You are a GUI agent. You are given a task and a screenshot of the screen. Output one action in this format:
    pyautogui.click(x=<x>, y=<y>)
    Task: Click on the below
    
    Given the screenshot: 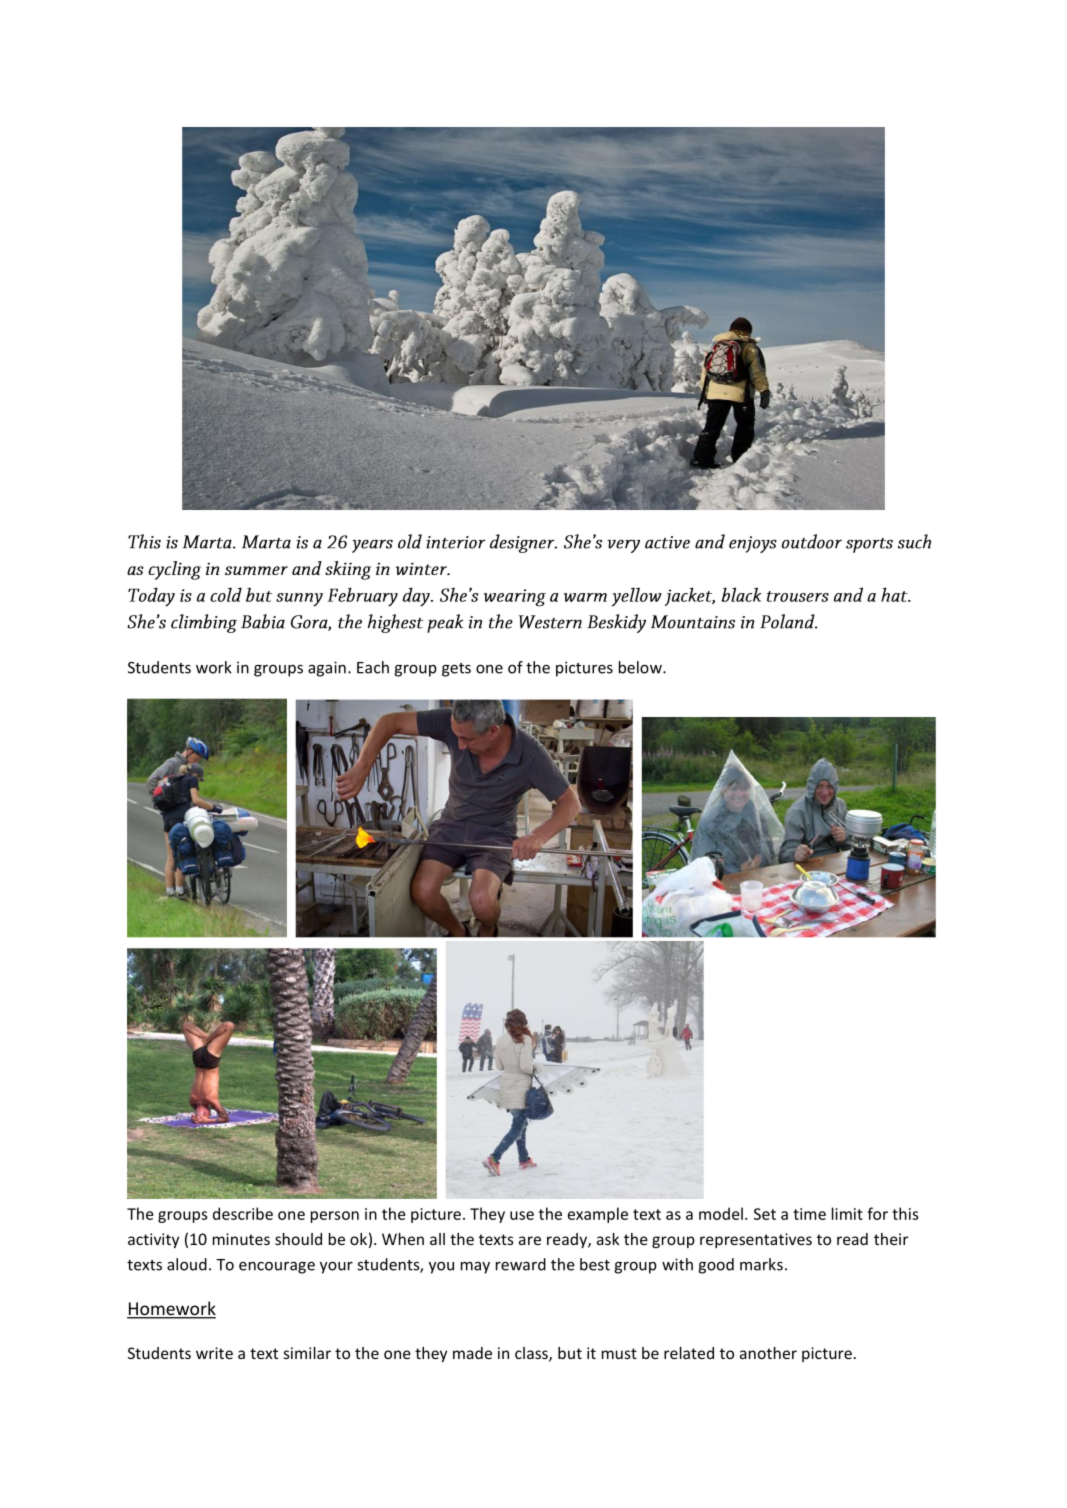 What is the action you would take?
    pyautogui.click(x=641, y=667)
